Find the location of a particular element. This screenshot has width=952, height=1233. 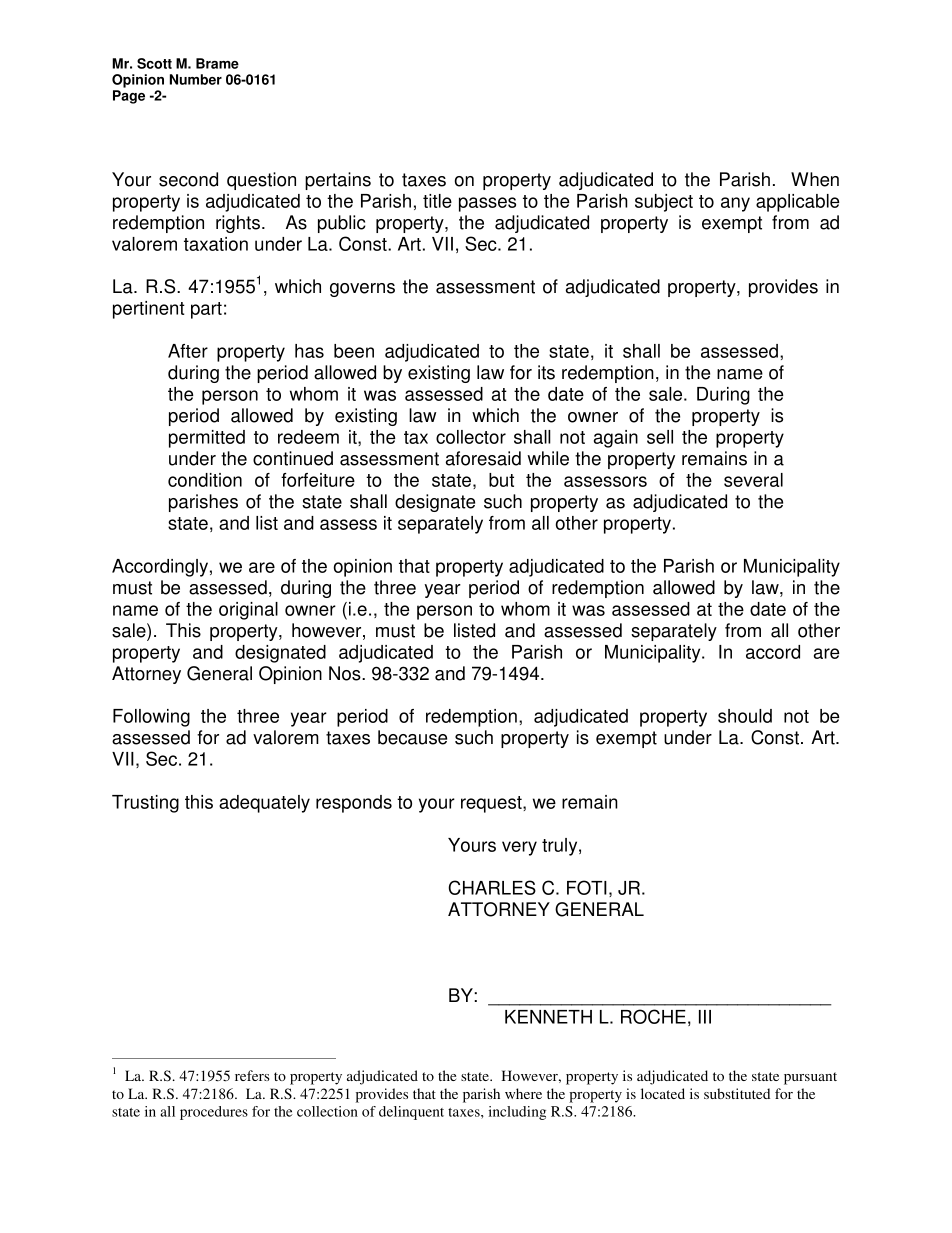

where is located at coordinates (523, 1093).
